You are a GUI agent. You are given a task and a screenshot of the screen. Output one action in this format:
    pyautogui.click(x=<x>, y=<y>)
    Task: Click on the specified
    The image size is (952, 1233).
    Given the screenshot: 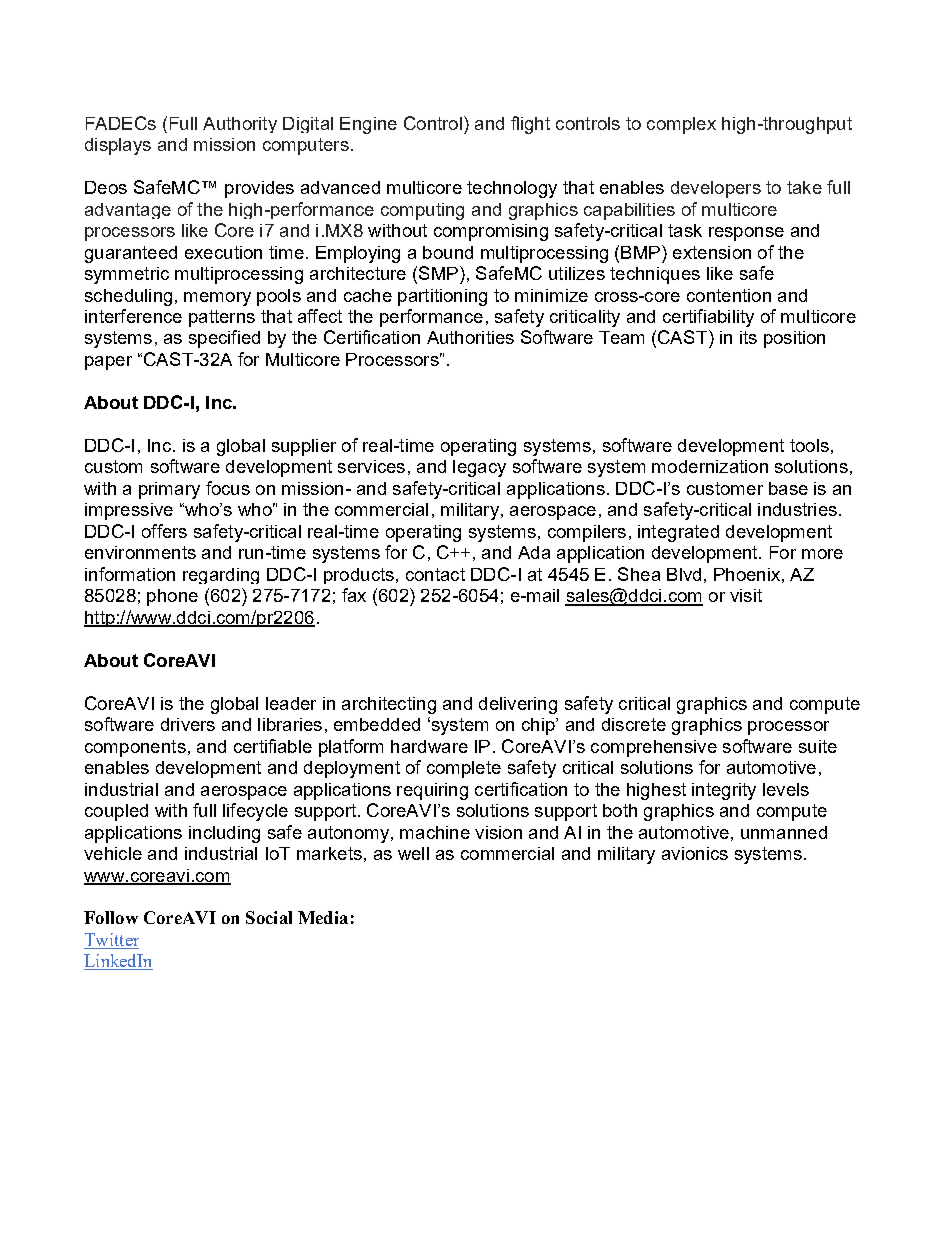 What is the action you would take?
    pyautogui.click(x=224, y=339)
